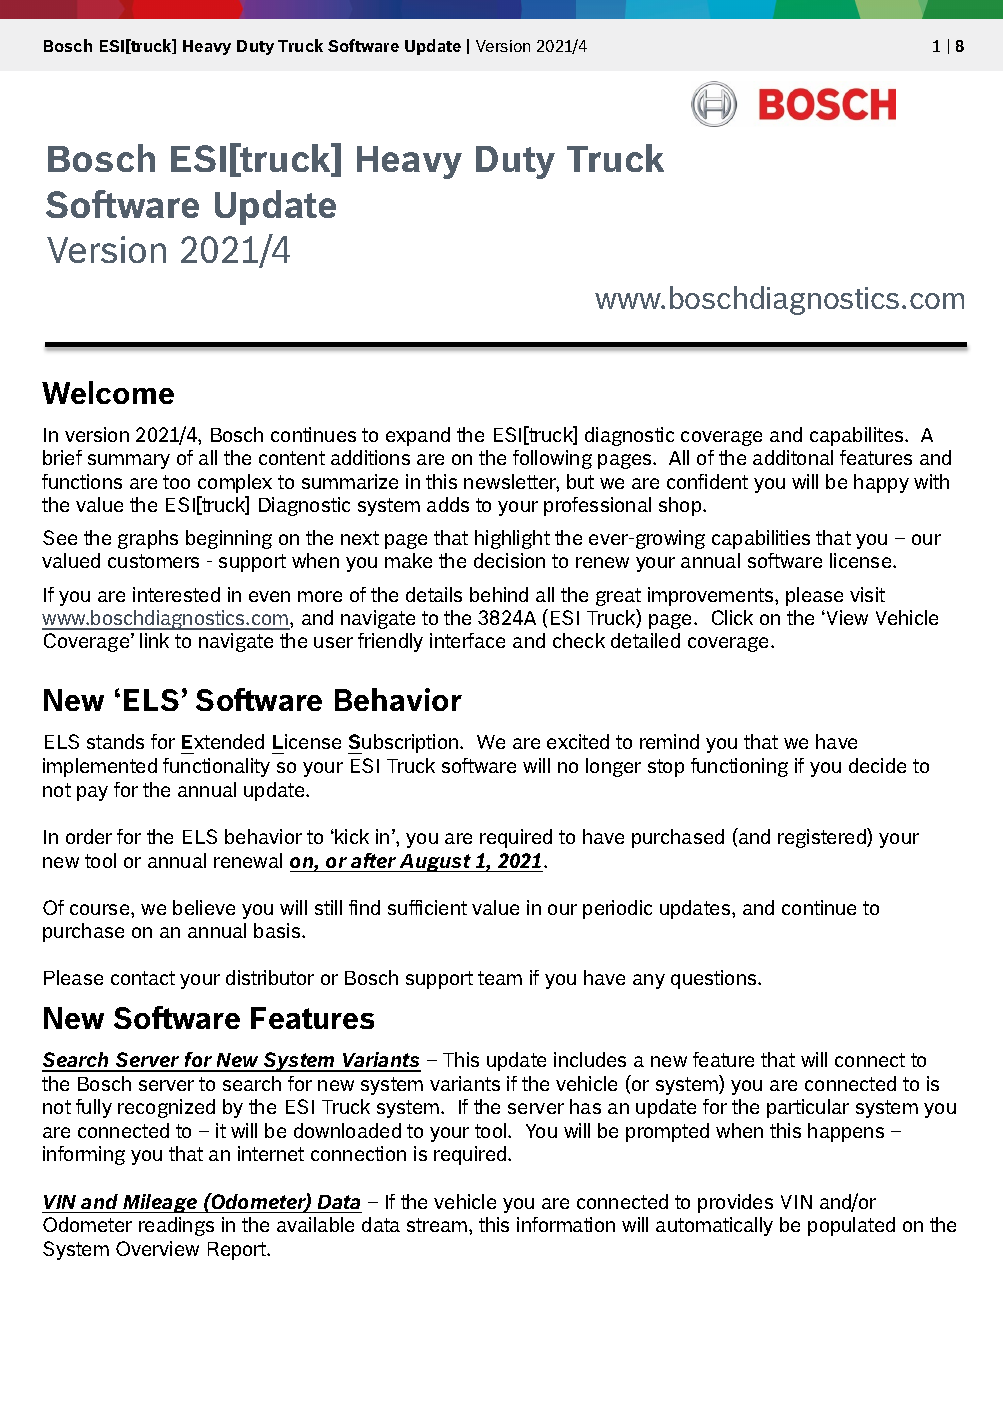 This screenshot has width=1003, height=1419. What do you see at coordinates (89, 836) in the screenshot?
I see `order` at bounding box center [89, 836].
